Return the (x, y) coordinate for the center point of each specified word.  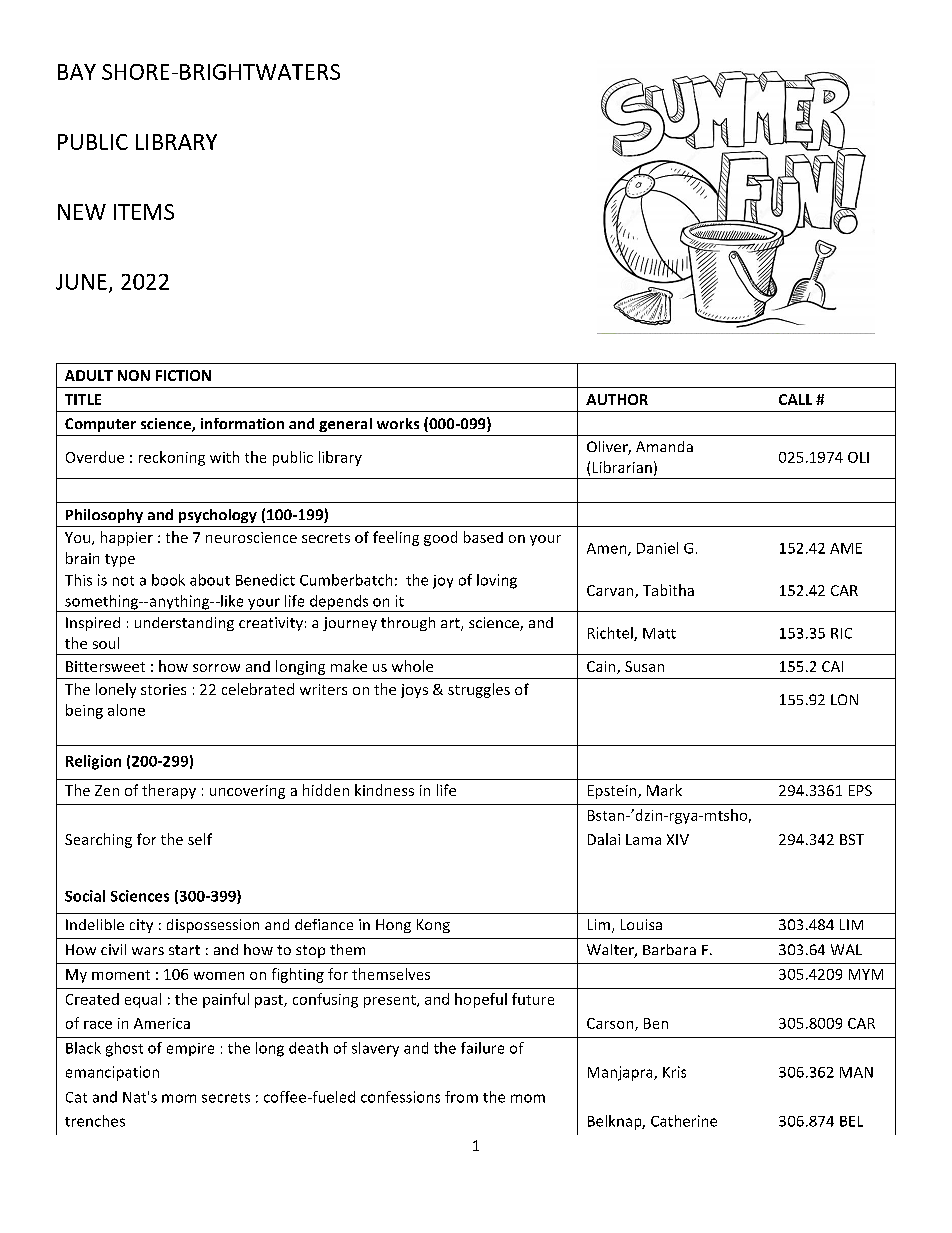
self (200, 839)
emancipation (112, 1073)
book (168, 580)
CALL (795, 399)
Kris (674, 1072)
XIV (678, 839)
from (461, 1097)
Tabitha (668, 590)
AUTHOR (617, 399)
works (398, 423)
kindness (384, 790)
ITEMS (144, 212)
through (408, 624)
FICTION (183, 375)
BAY (77, 72)
